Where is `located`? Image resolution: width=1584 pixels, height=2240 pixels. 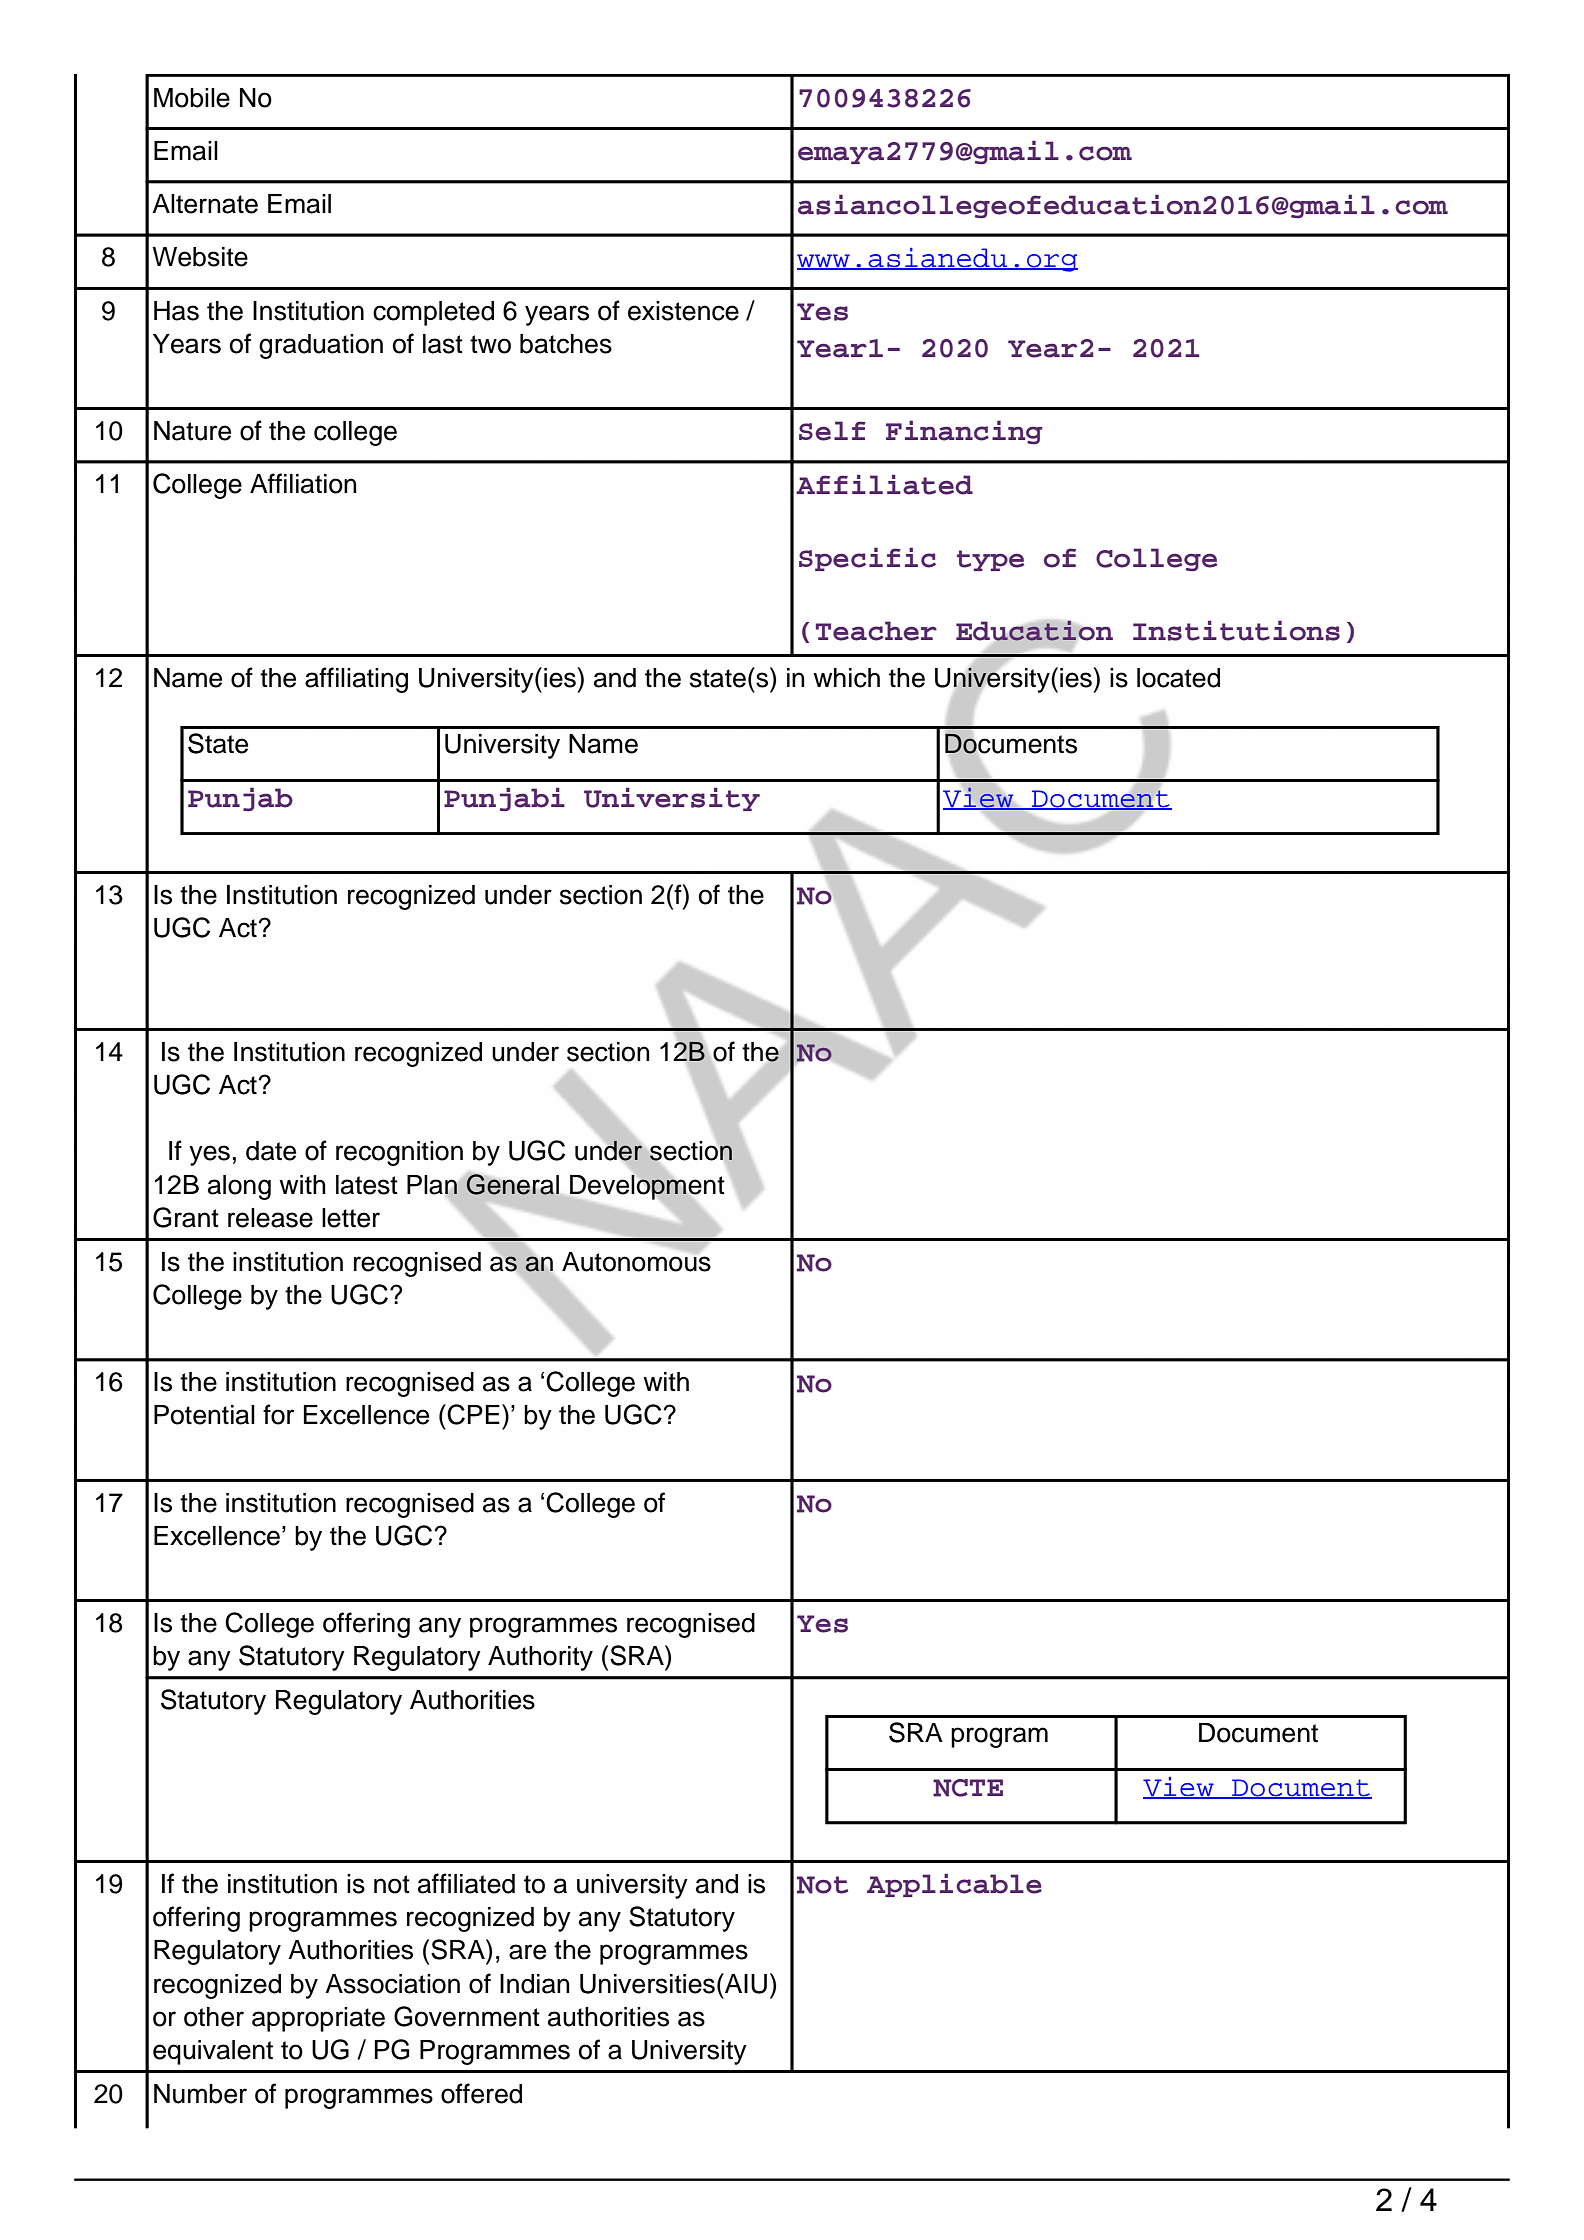
located is located at coordinates (1178, 678).
